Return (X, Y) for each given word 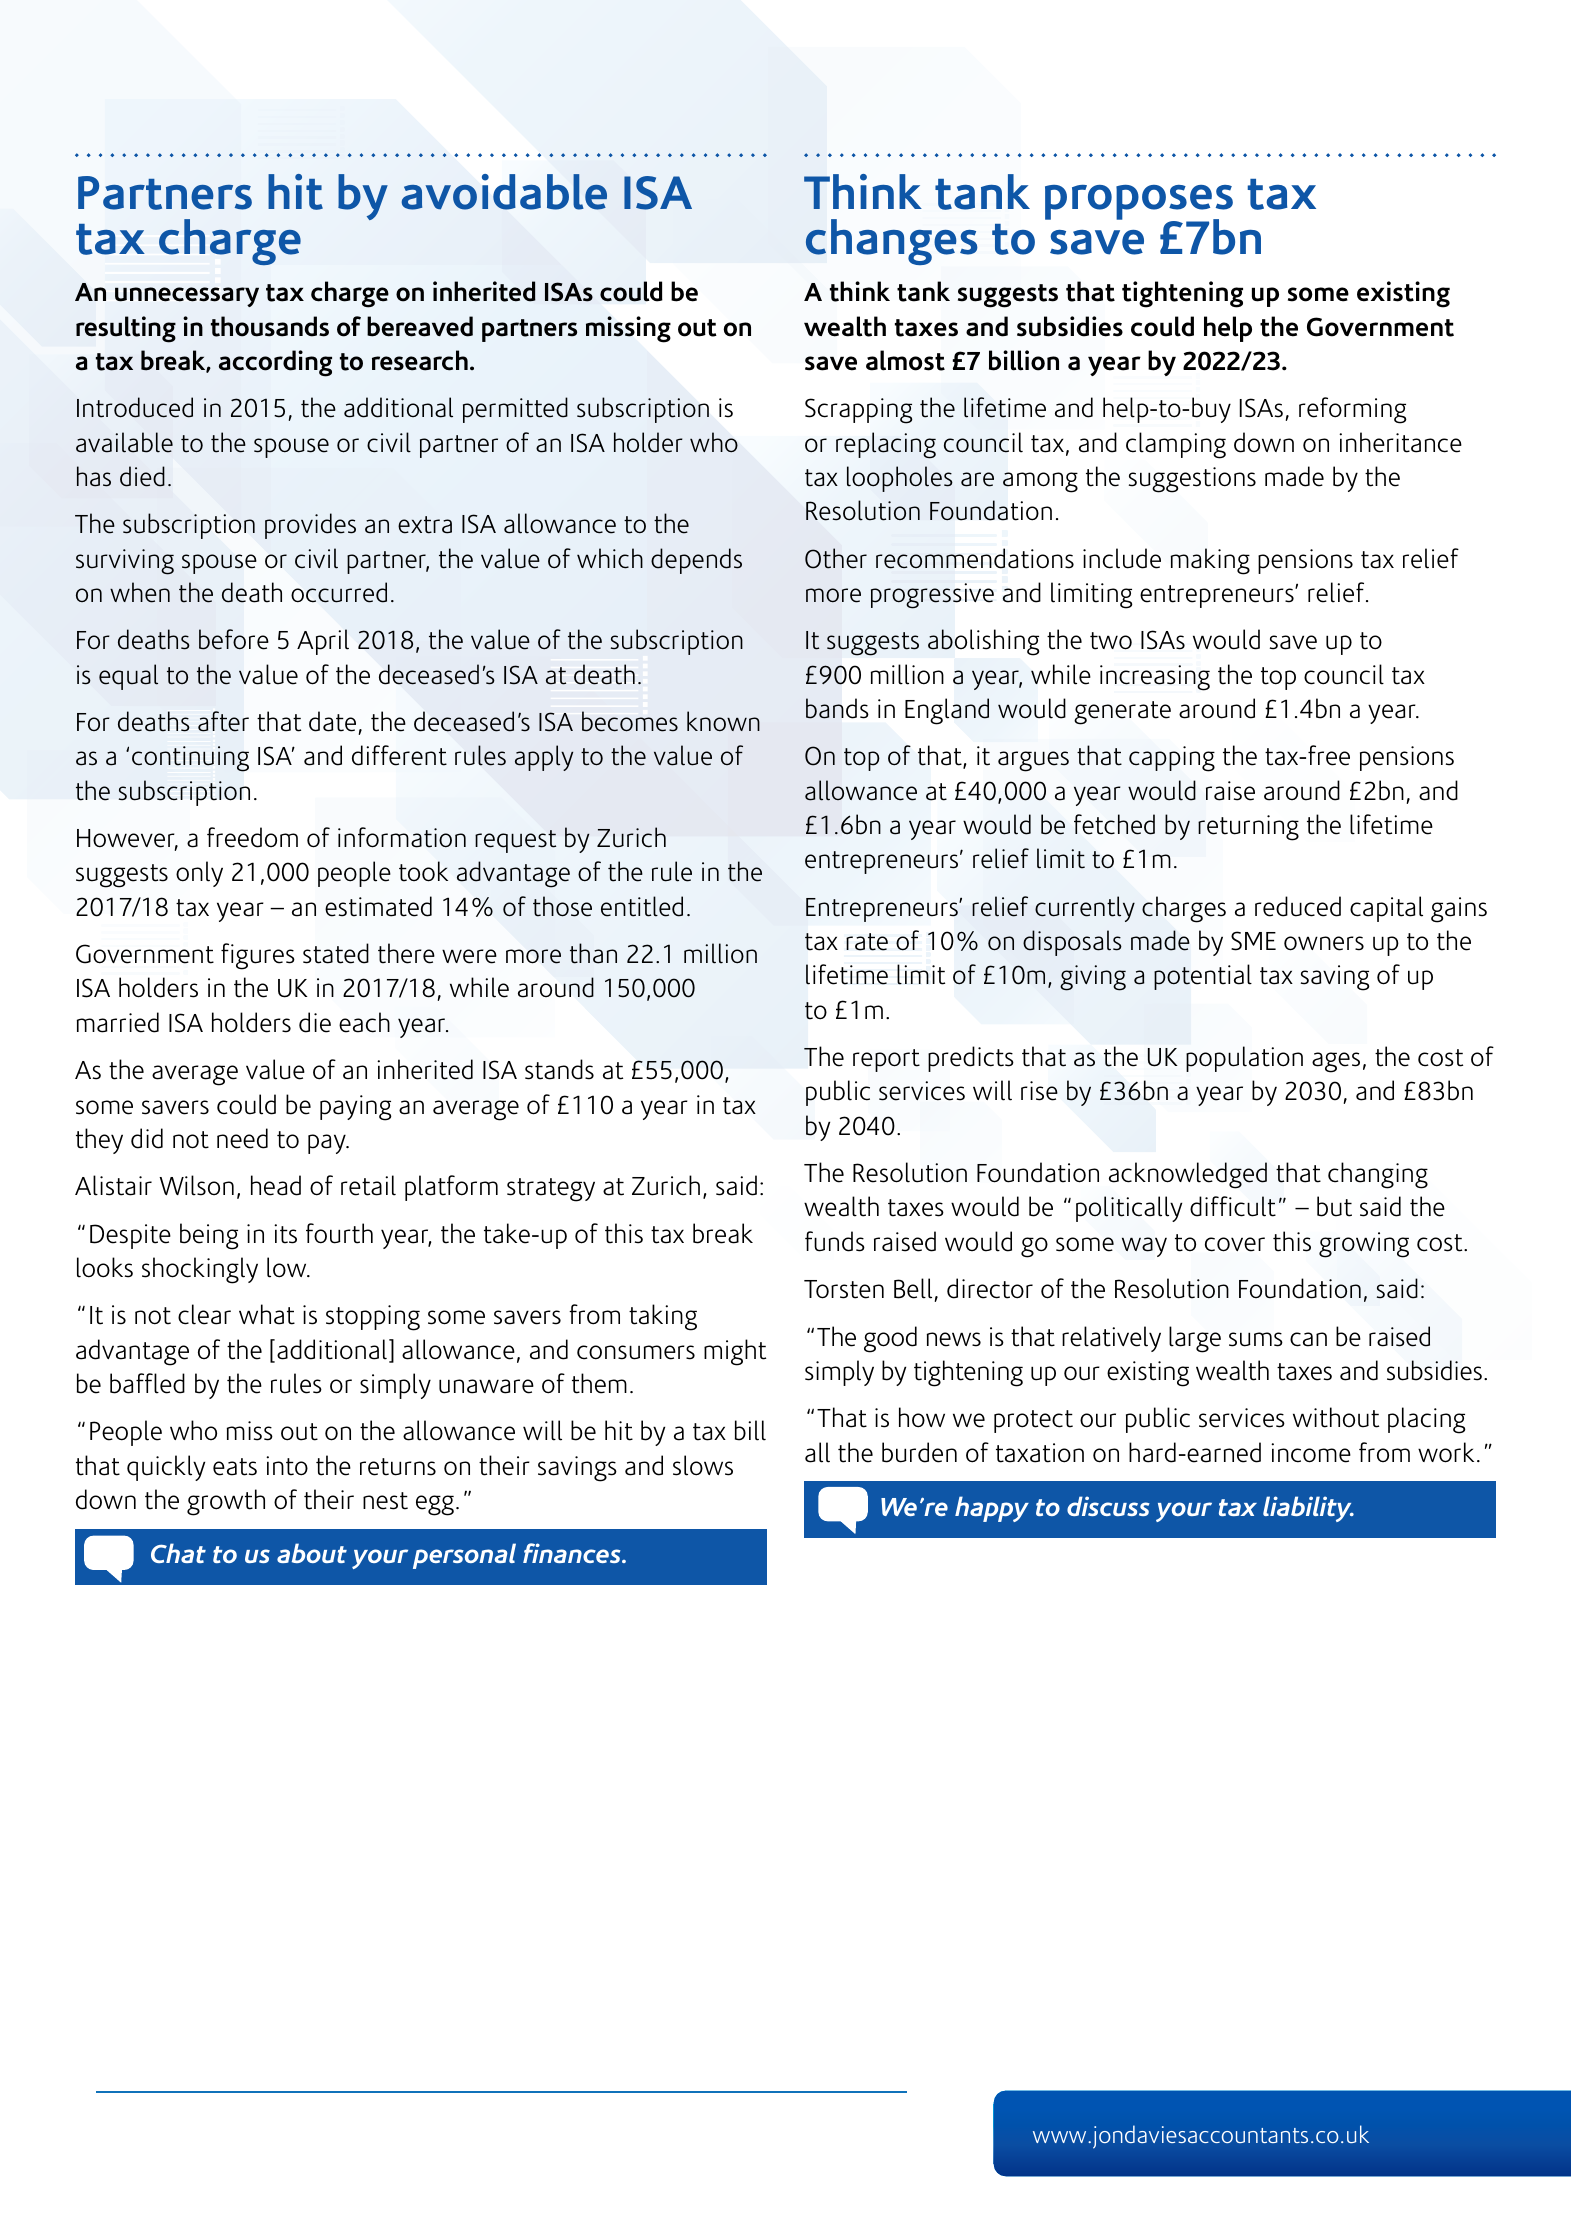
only (199, 874)
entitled (642, 906)
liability (1308, 1509)
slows (703, 1465)
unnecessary (187, 297)
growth (226, 1502)
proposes (1139, 204)
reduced (1298, 906)
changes (892, 242)
